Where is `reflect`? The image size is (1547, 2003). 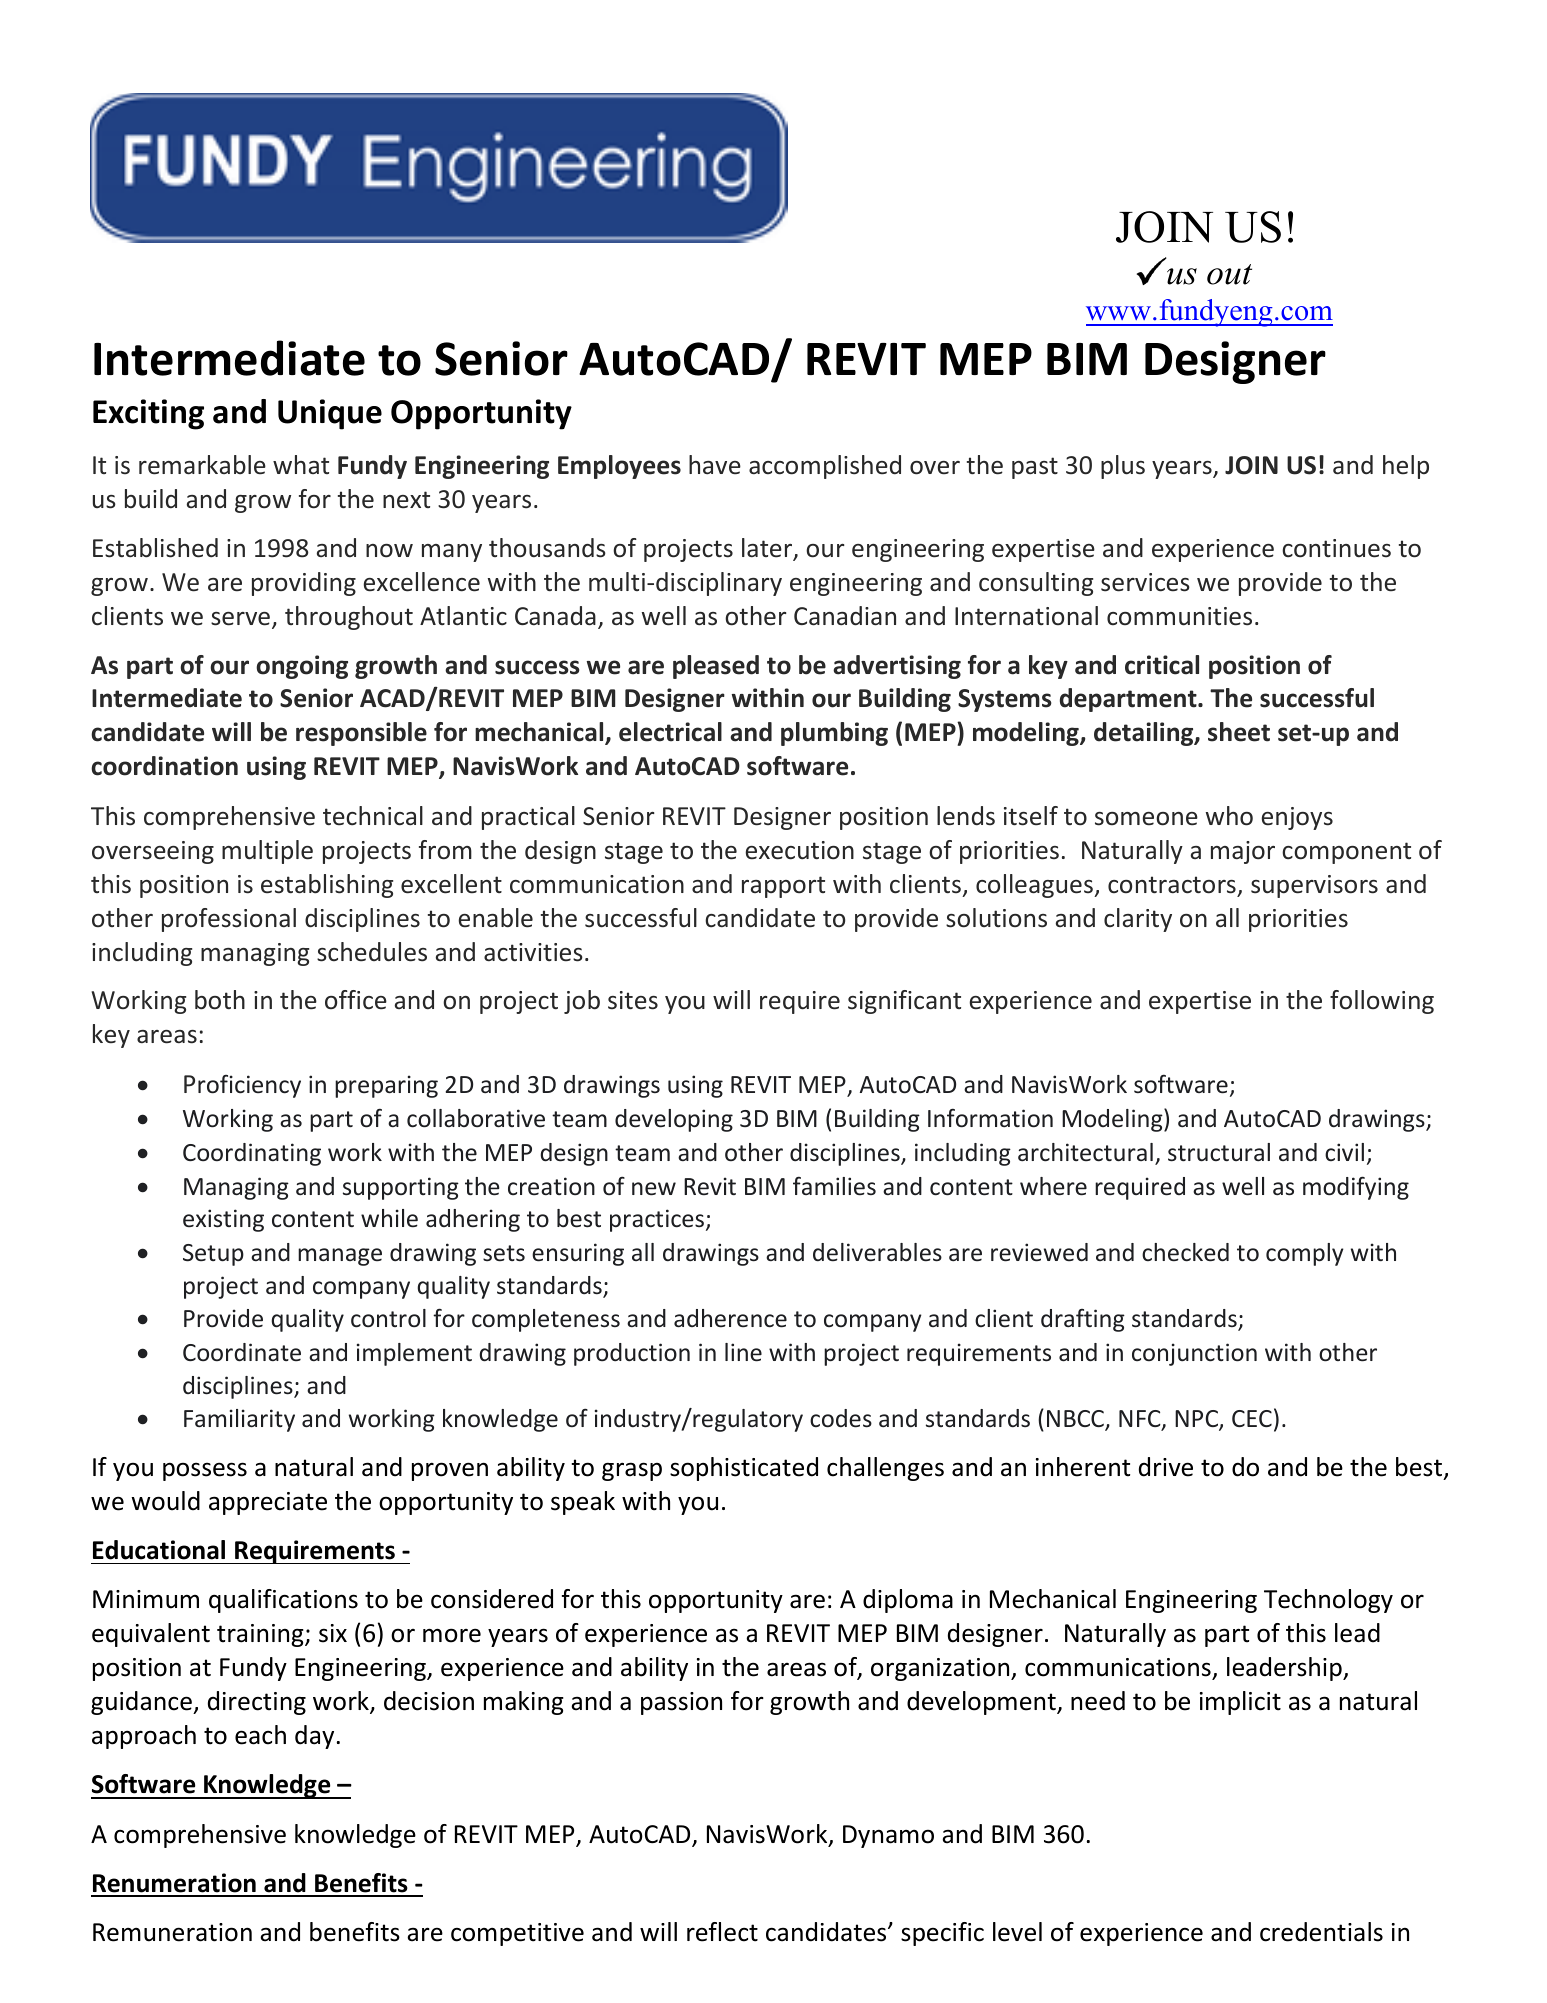 reflect is located at coordinates (722, 1932).
